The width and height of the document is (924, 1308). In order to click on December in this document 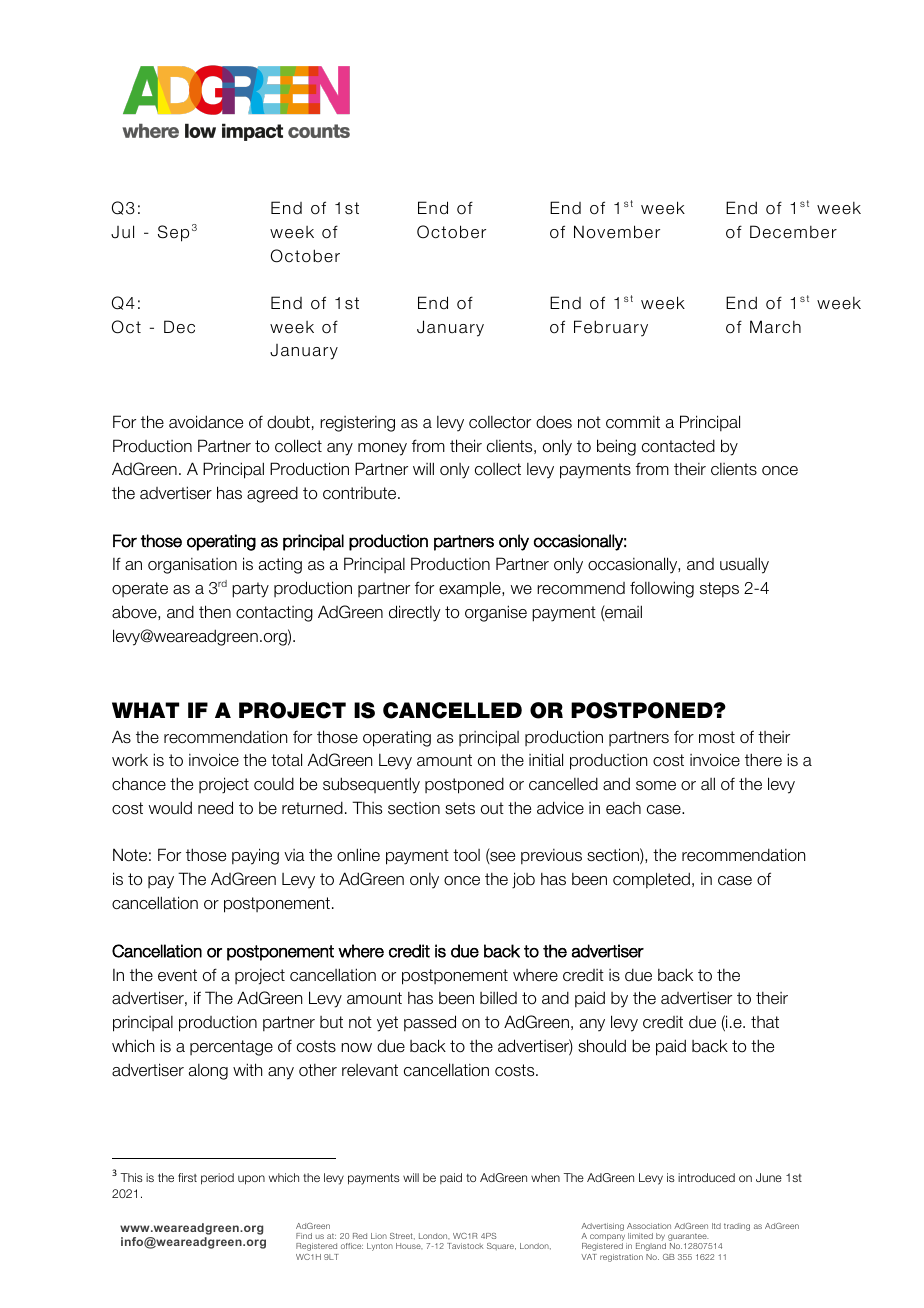, I will do `click(793, 232)`.
